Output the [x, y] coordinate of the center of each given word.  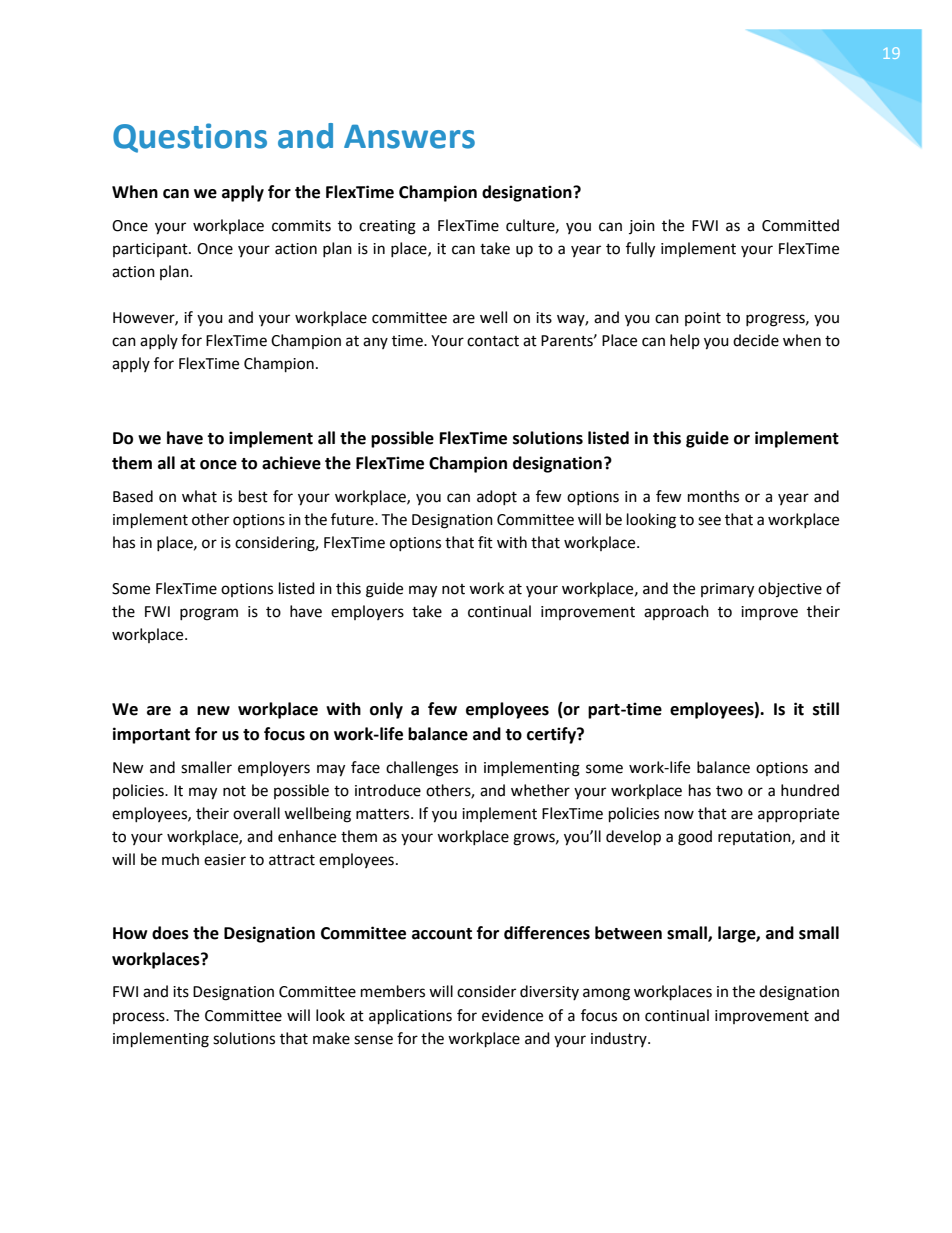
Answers [409, 136]
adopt [497, 497]
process [140, 1018]
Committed [800, 225]
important [151, 735]
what [199, 496]
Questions [190, 138]
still [826, 709]
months [713, 496]
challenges [422, 769]
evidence [512, 1015]
